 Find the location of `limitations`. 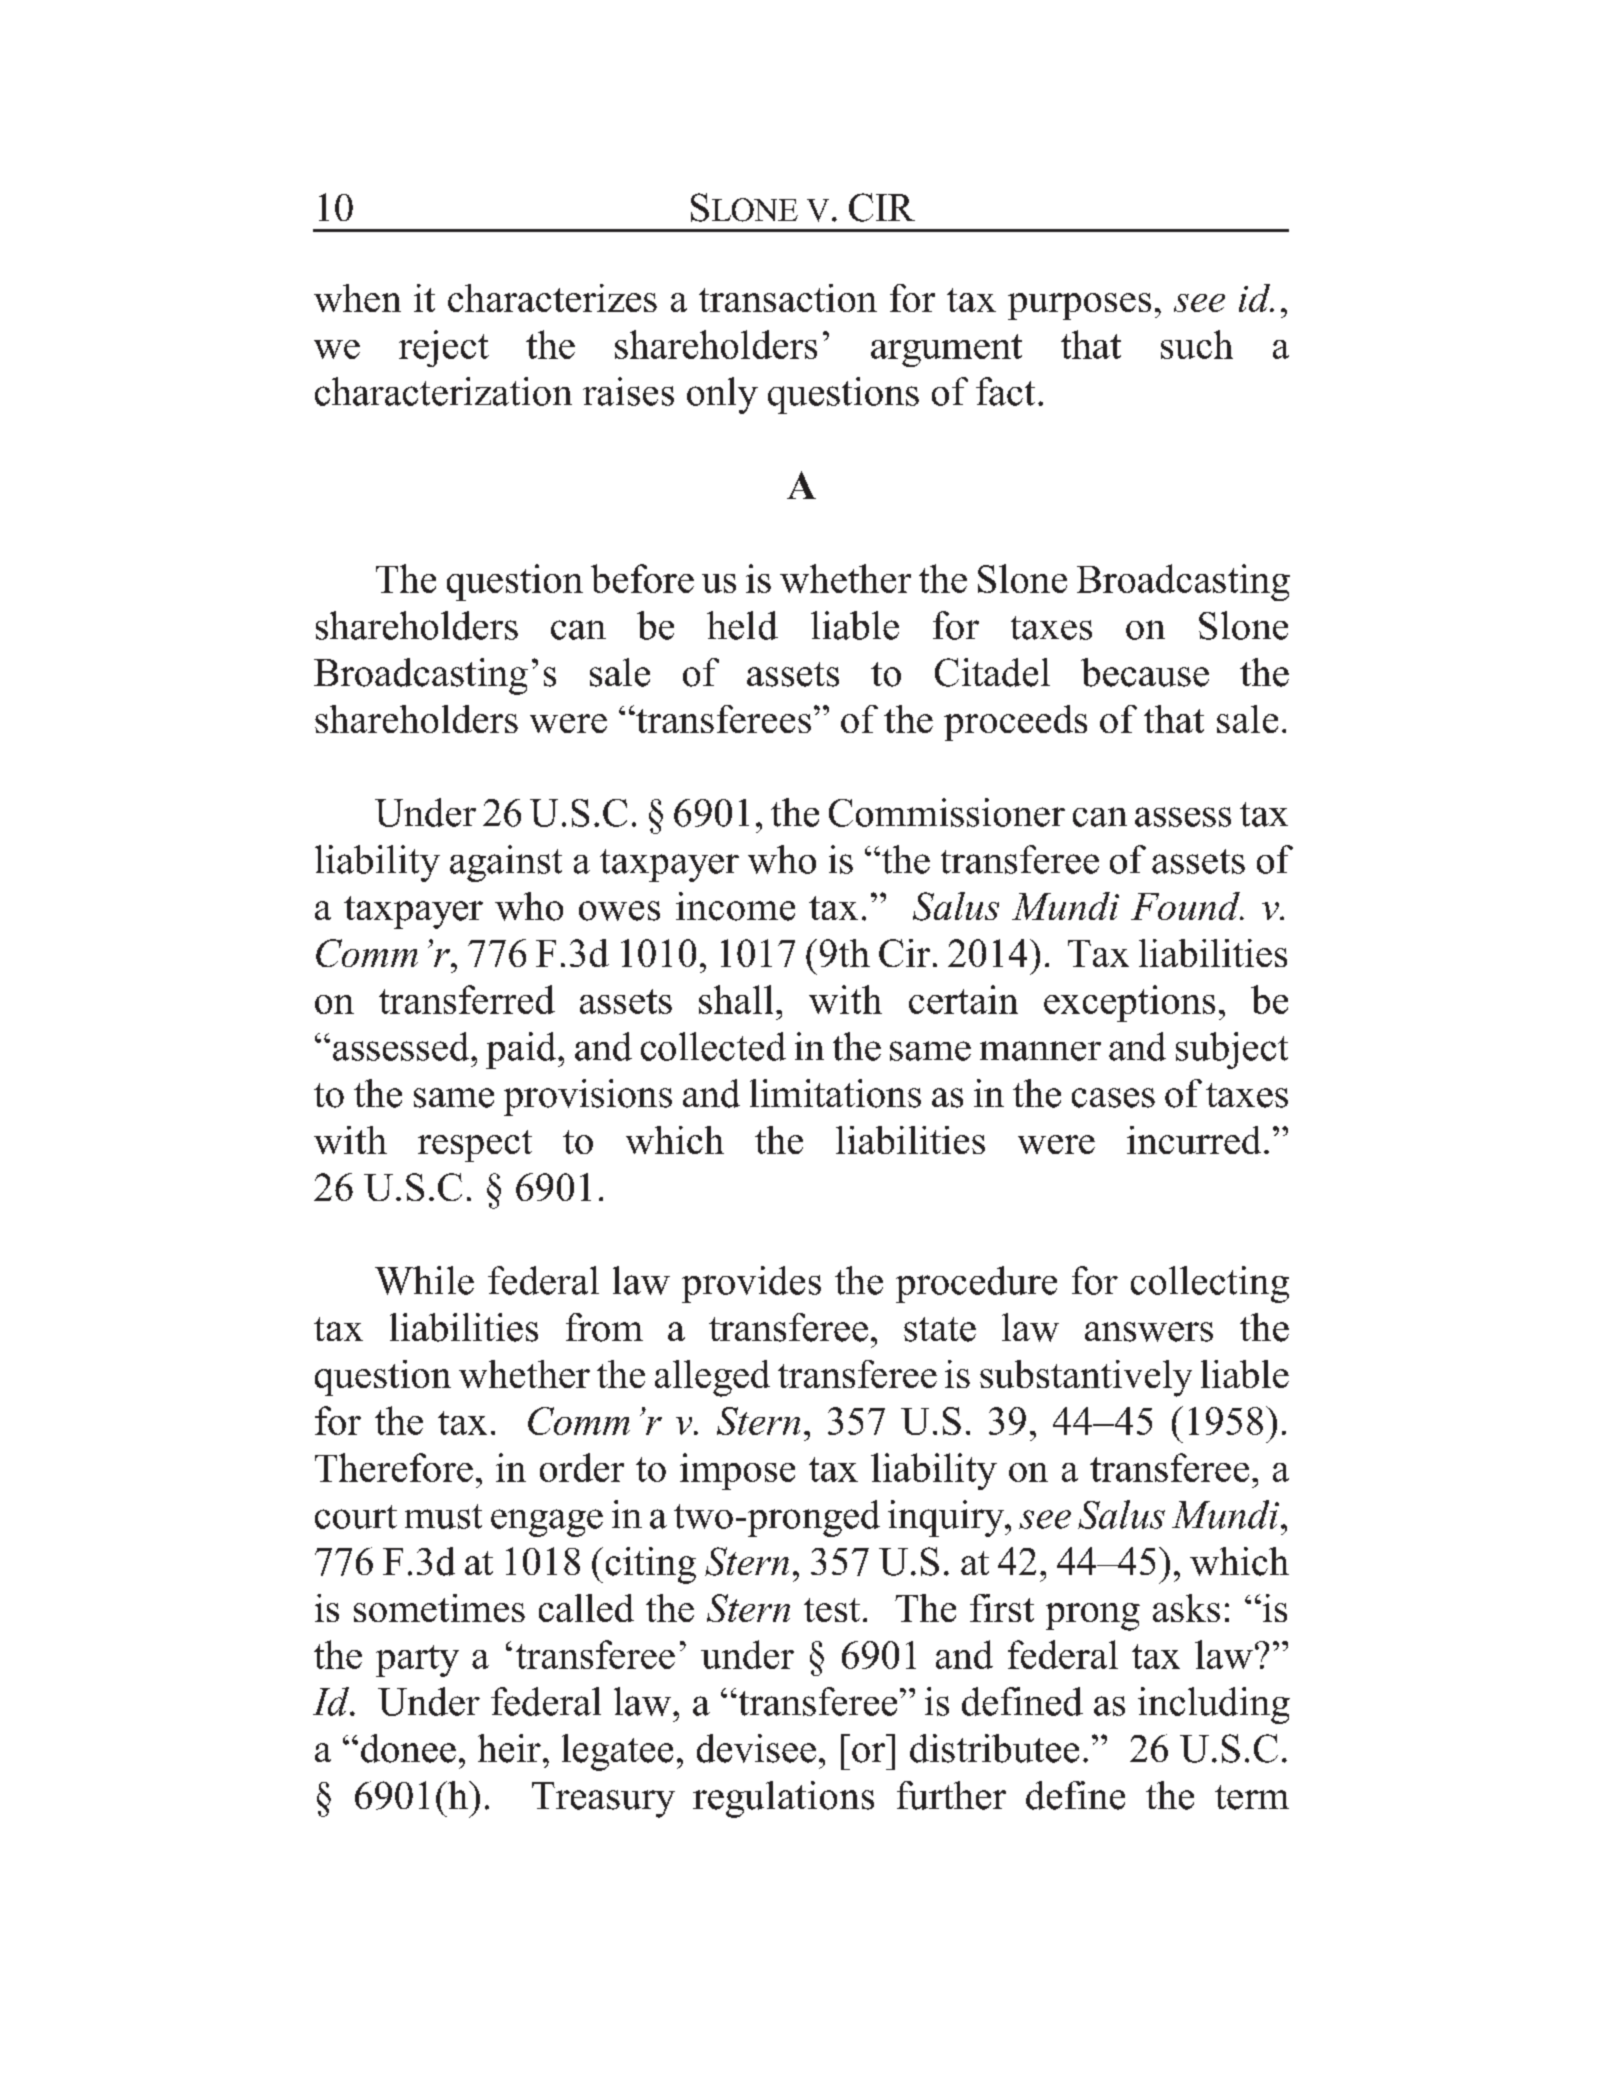

limitations is located at coordinates (835, 1093).
